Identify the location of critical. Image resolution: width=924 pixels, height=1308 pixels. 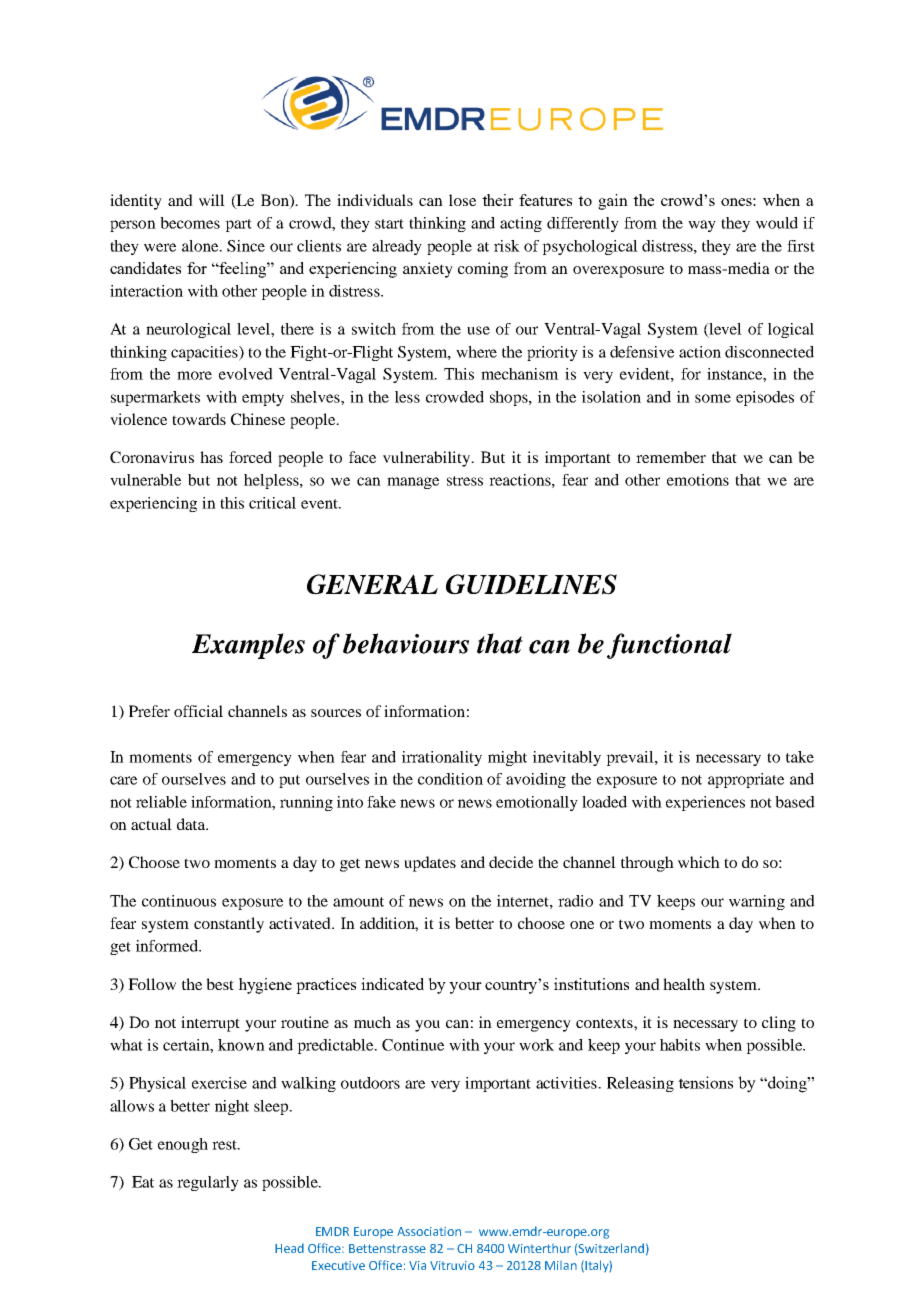
(272, 503).
